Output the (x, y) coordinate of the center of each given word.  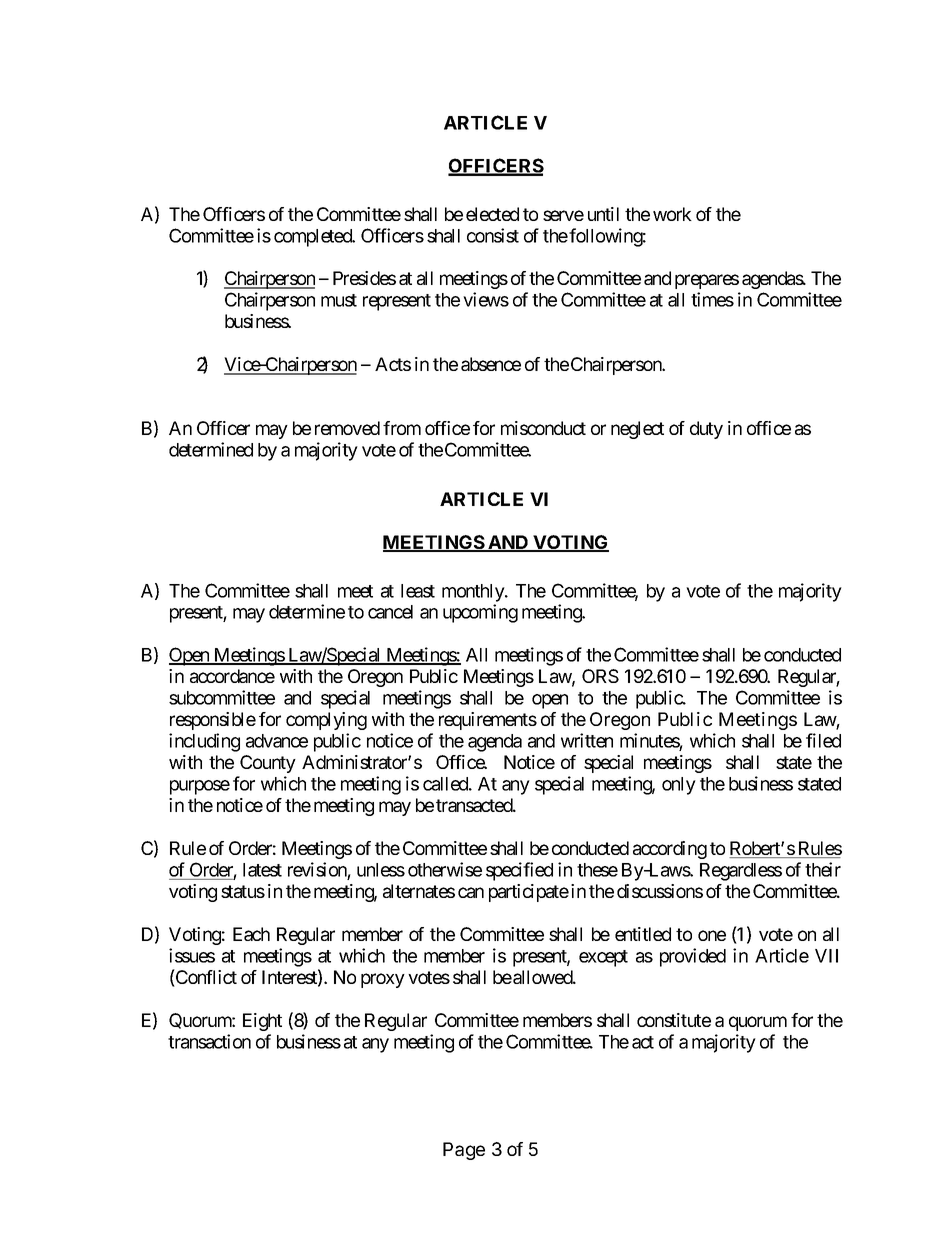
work (672, 214)
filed (823, 740)
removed (347, 428)
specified (519, 871)
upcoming (480, 613)
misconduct (543, 428)
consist (493, 235)
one (712, 935)
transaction (209, 1041)
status (243, 891)
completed (314, 238)
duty (706, 430)
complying (326, 721)
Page (464, 1151)
